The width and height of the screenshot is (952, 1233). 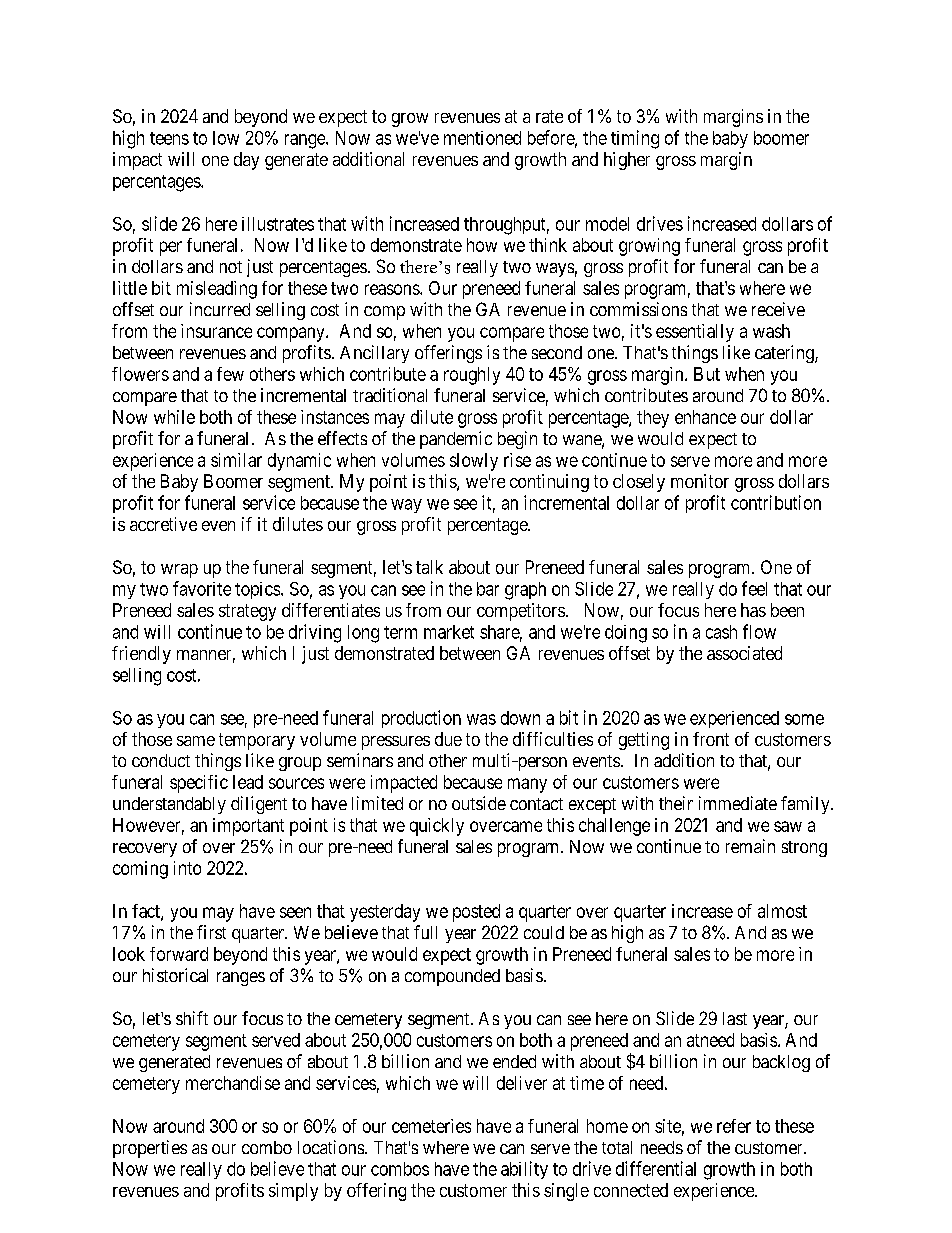 What do you see at coordinates (635, 139) in the screenshot?
I see `timing` at bounding box center [635, 139].
